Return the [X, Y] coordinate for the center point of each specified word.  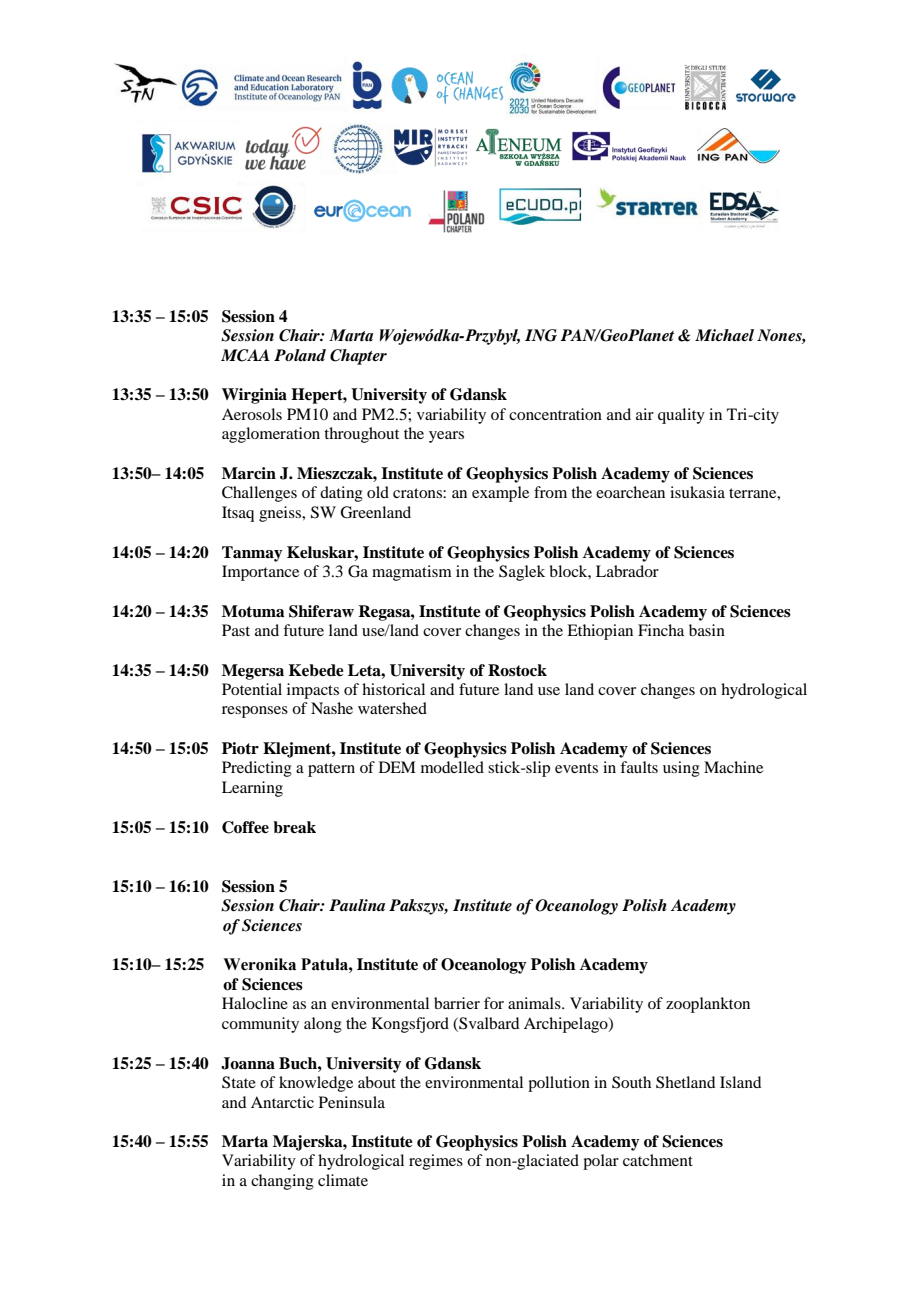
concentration [555, 414]
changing [282, 1182]
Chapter [358, 357]
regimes [436, 1162]
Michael [724, 335]
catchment [658, 1160]
